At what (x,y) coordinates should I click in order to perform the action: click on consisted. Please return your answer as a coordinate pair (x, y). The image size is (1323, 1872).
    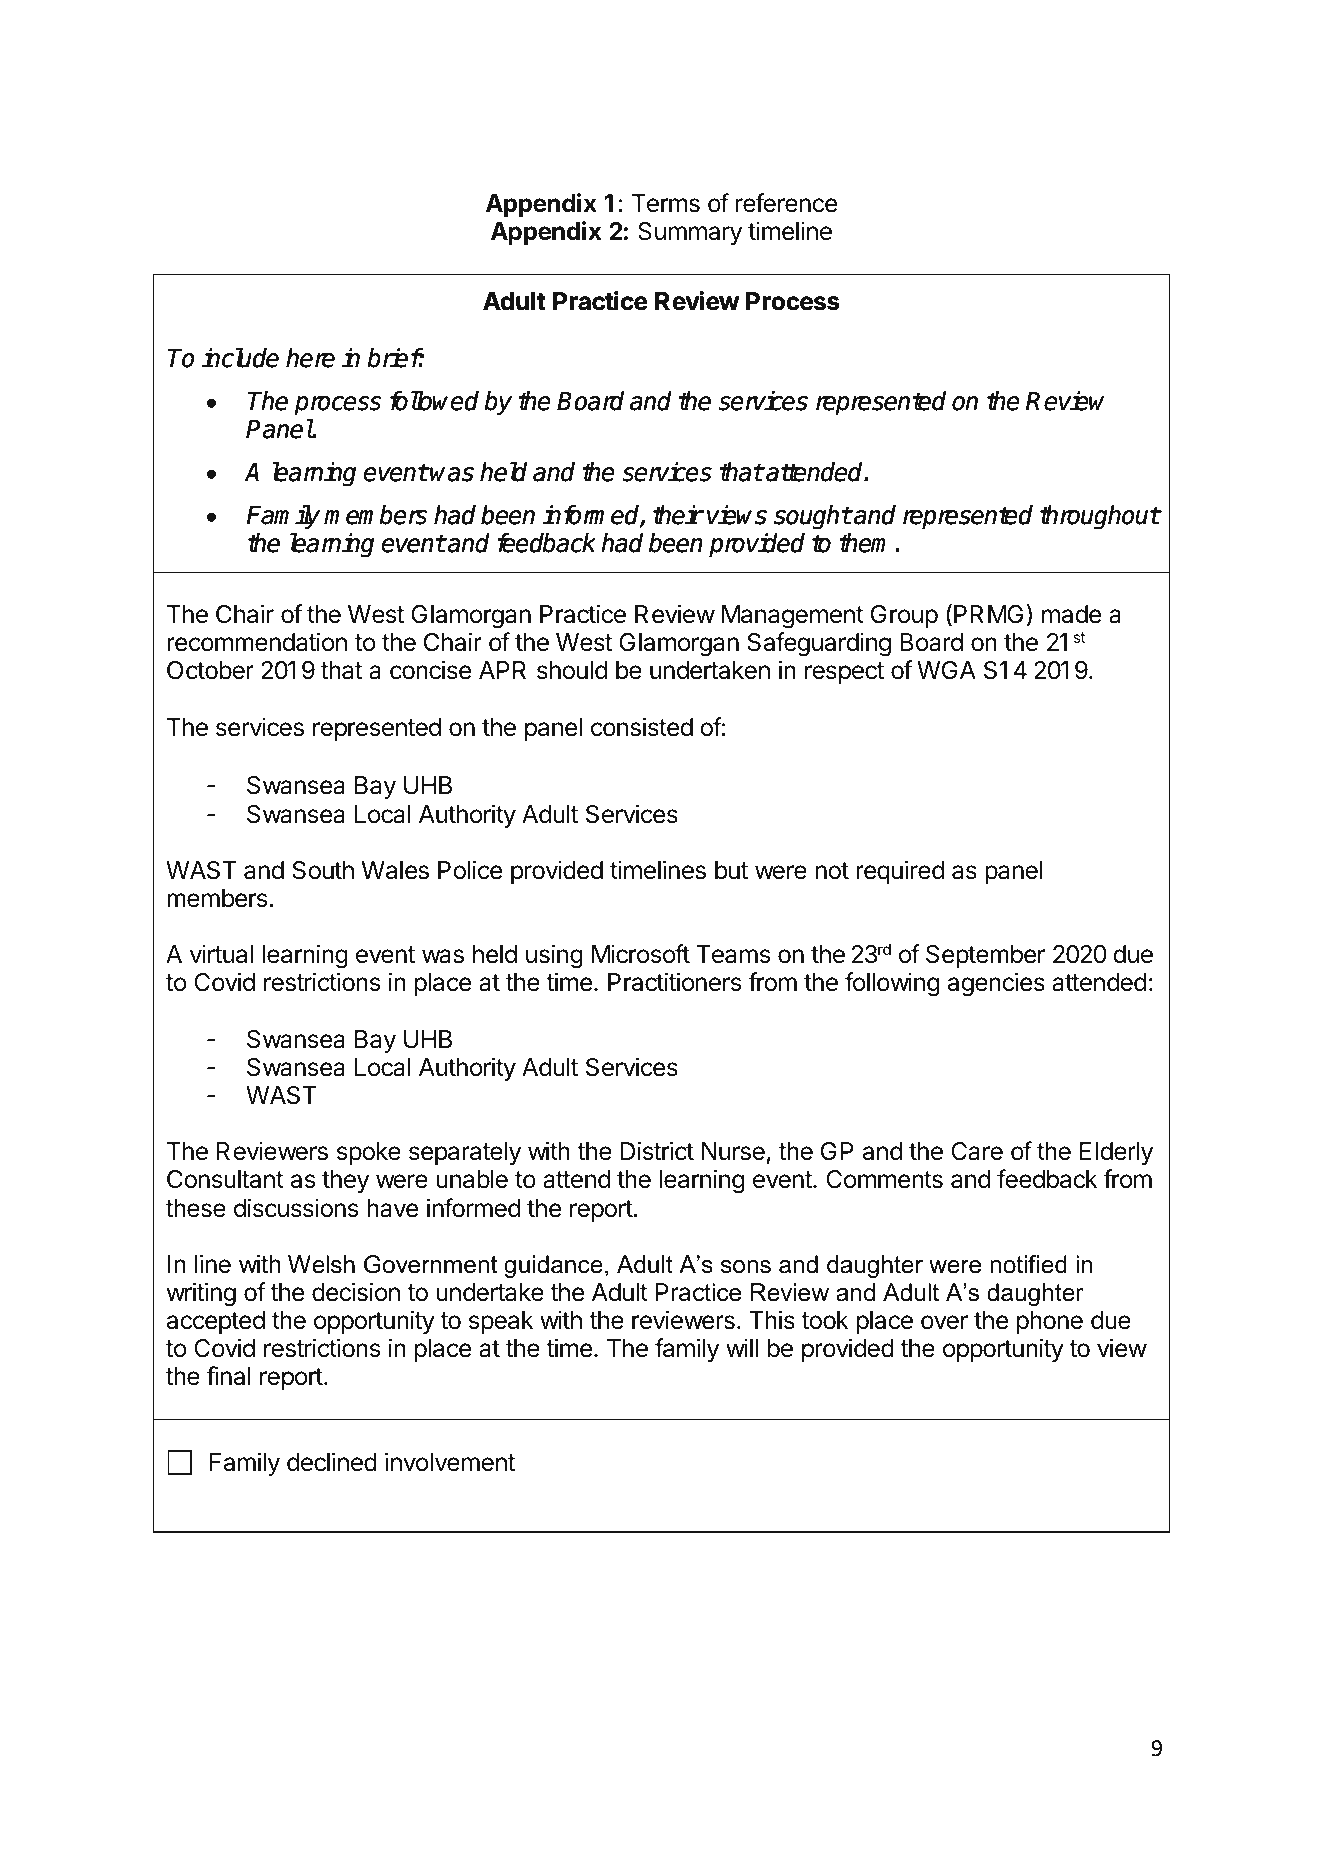
    Looking at the image, I should click on (642, 727).
